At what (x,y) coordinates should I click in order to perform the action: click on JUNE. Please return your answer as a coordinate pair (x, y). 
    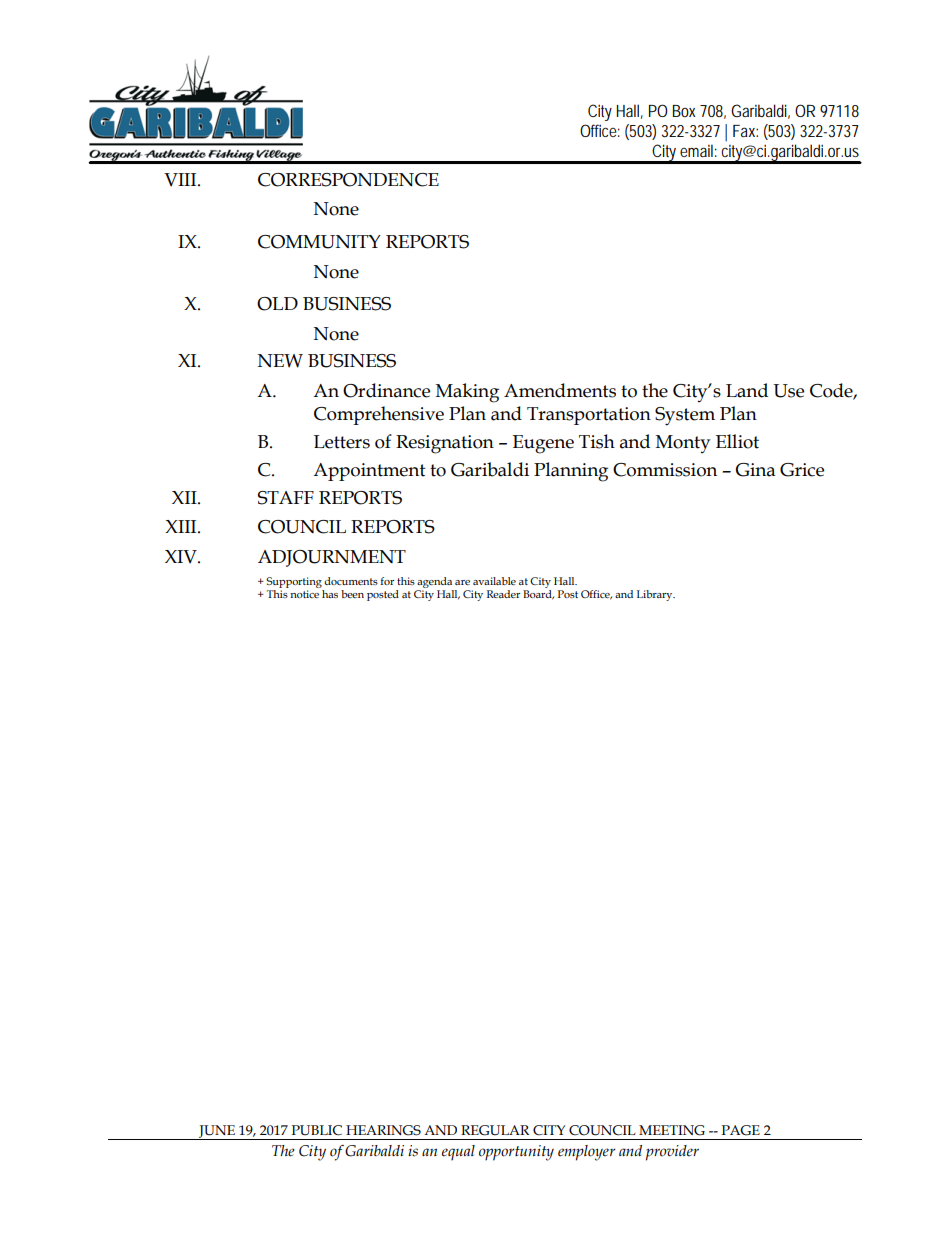
    Looking at the image, I should click on (217, 1132).
